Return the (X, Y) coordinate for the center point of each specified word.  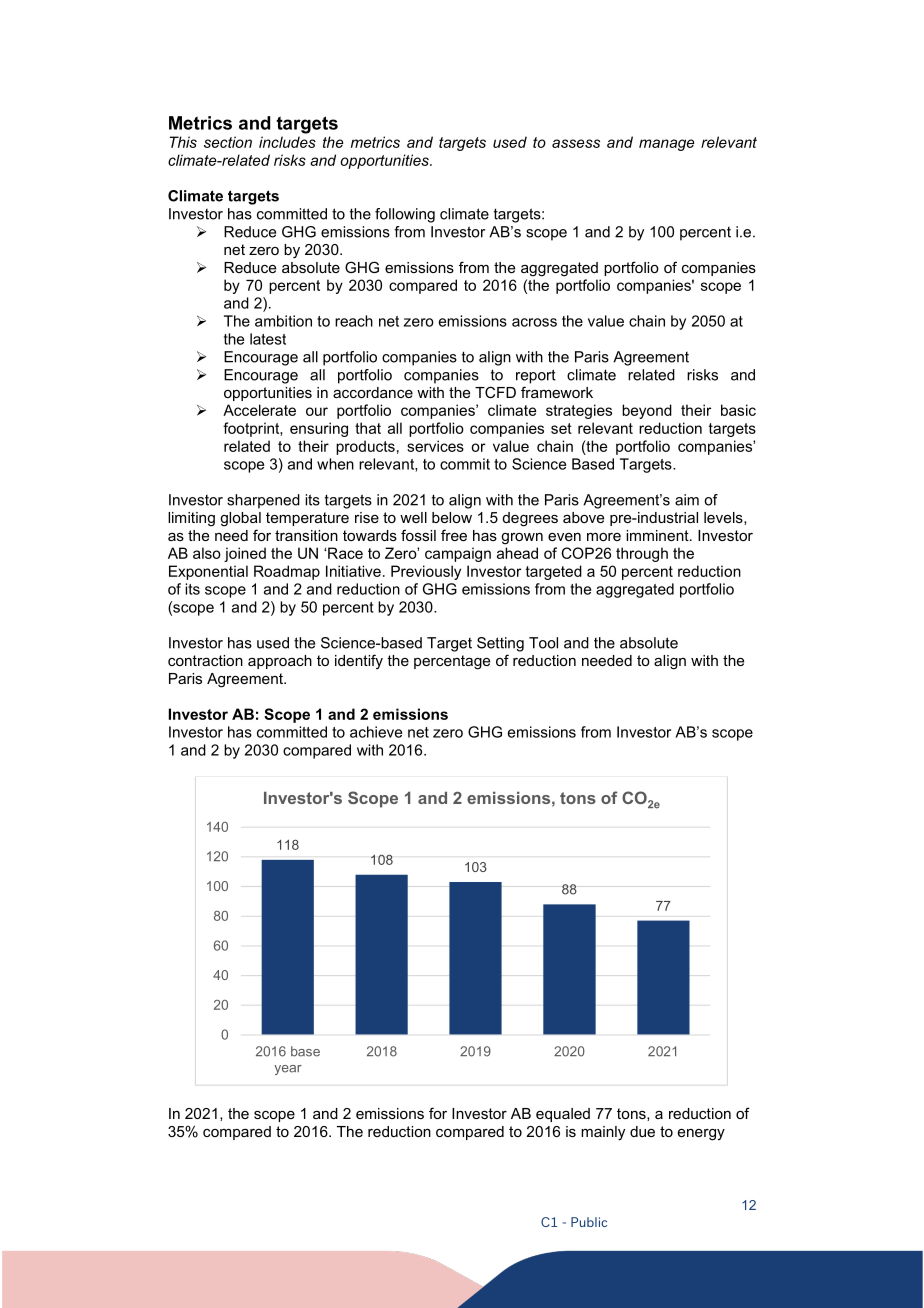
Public (589, 1222)
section (228, 142)
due (642, 1131)
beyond (647, 411)
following (405, 215)
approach (280, 662)
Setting (500, 644)
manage (666, 145)
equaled (563, 1115)
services (435, 446)
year (288, 1070)
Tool (543, 643)
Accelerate (259, 410)
